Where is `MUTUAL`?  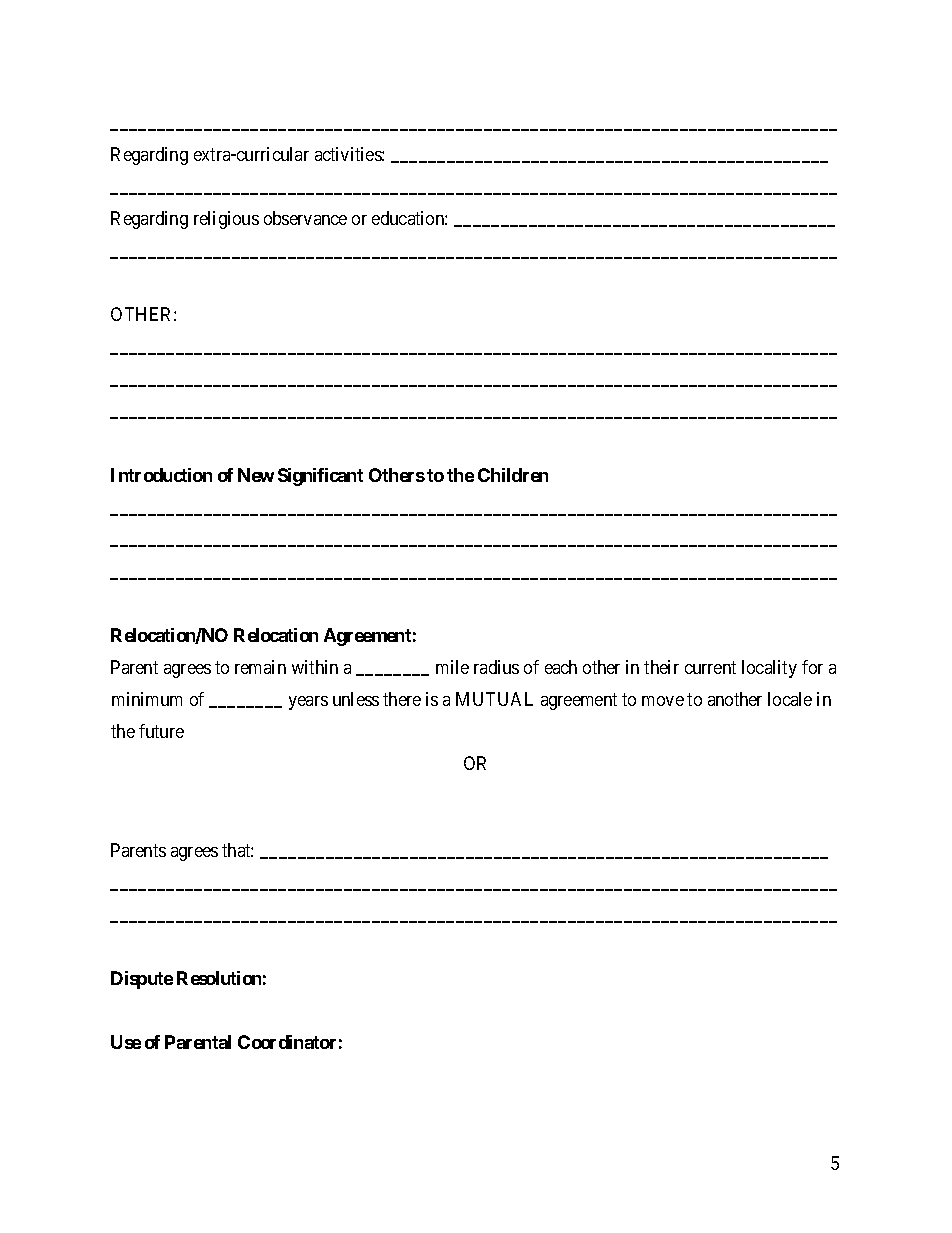
MUTUAL is located at coordinates (494, 699).
